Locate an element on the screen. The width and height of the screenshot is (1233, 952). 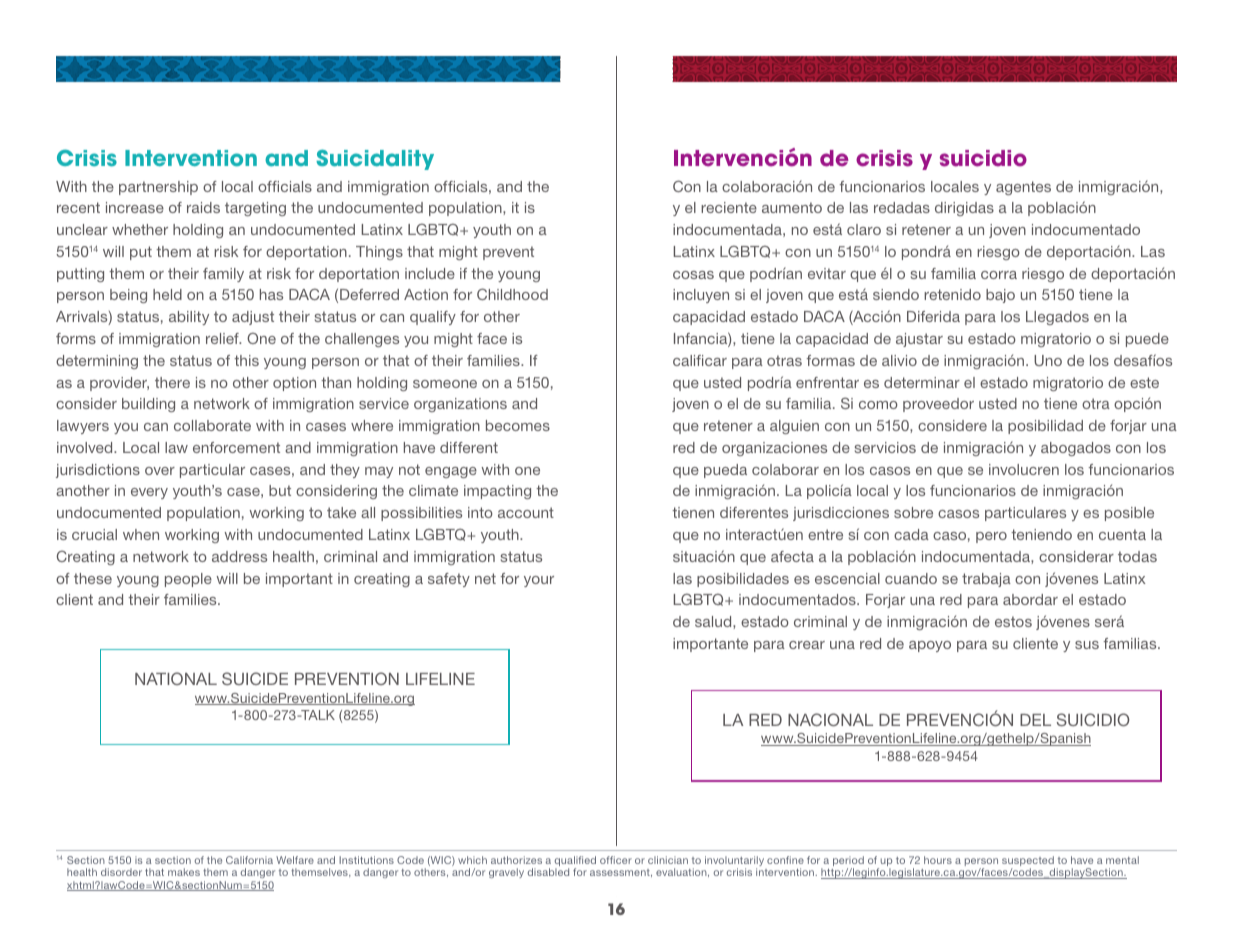
Suicidality is located at coordinates (375, 159).
